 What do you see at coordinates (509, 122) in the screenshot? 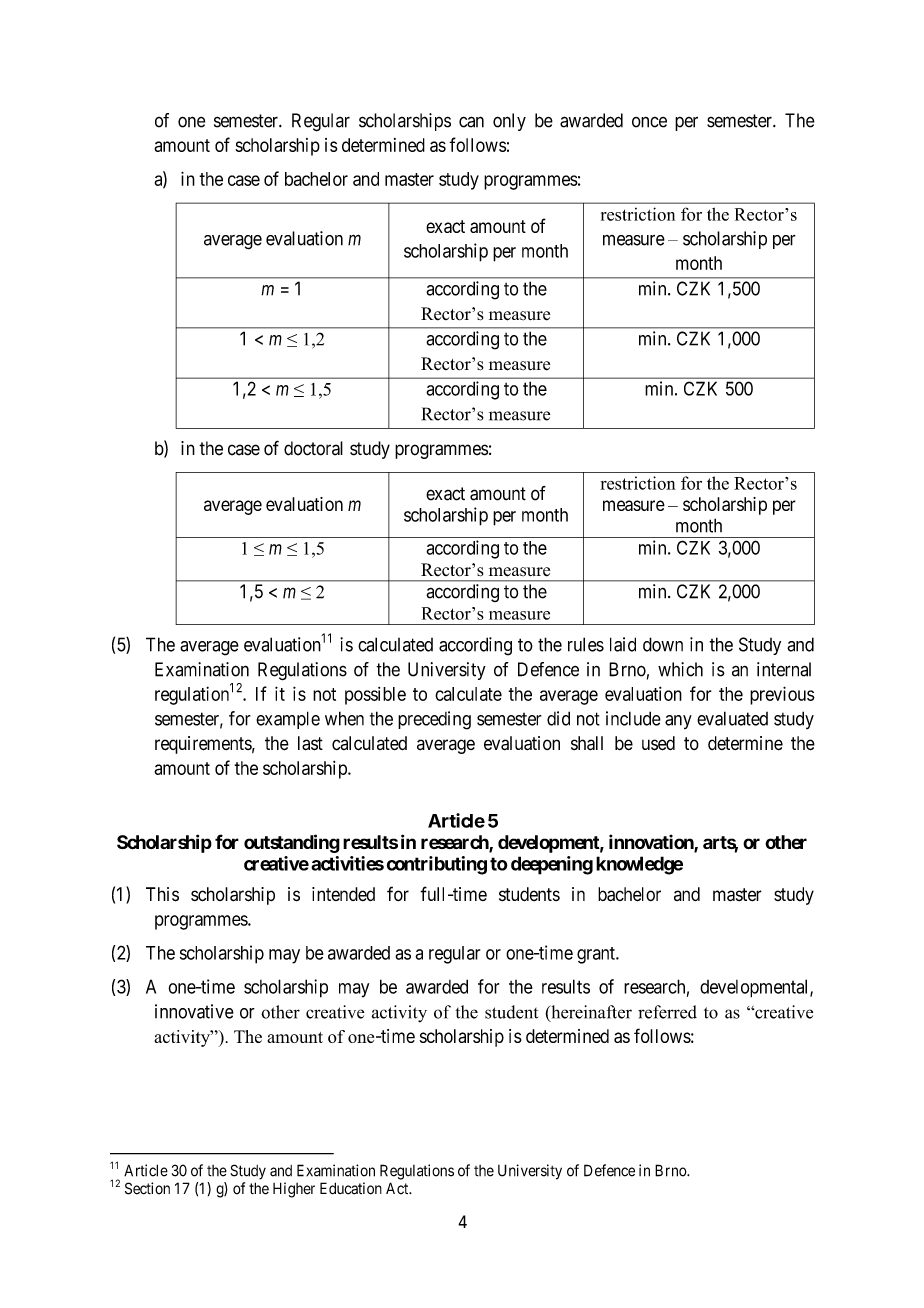
I see `only` at bounding box center [509, 122].
